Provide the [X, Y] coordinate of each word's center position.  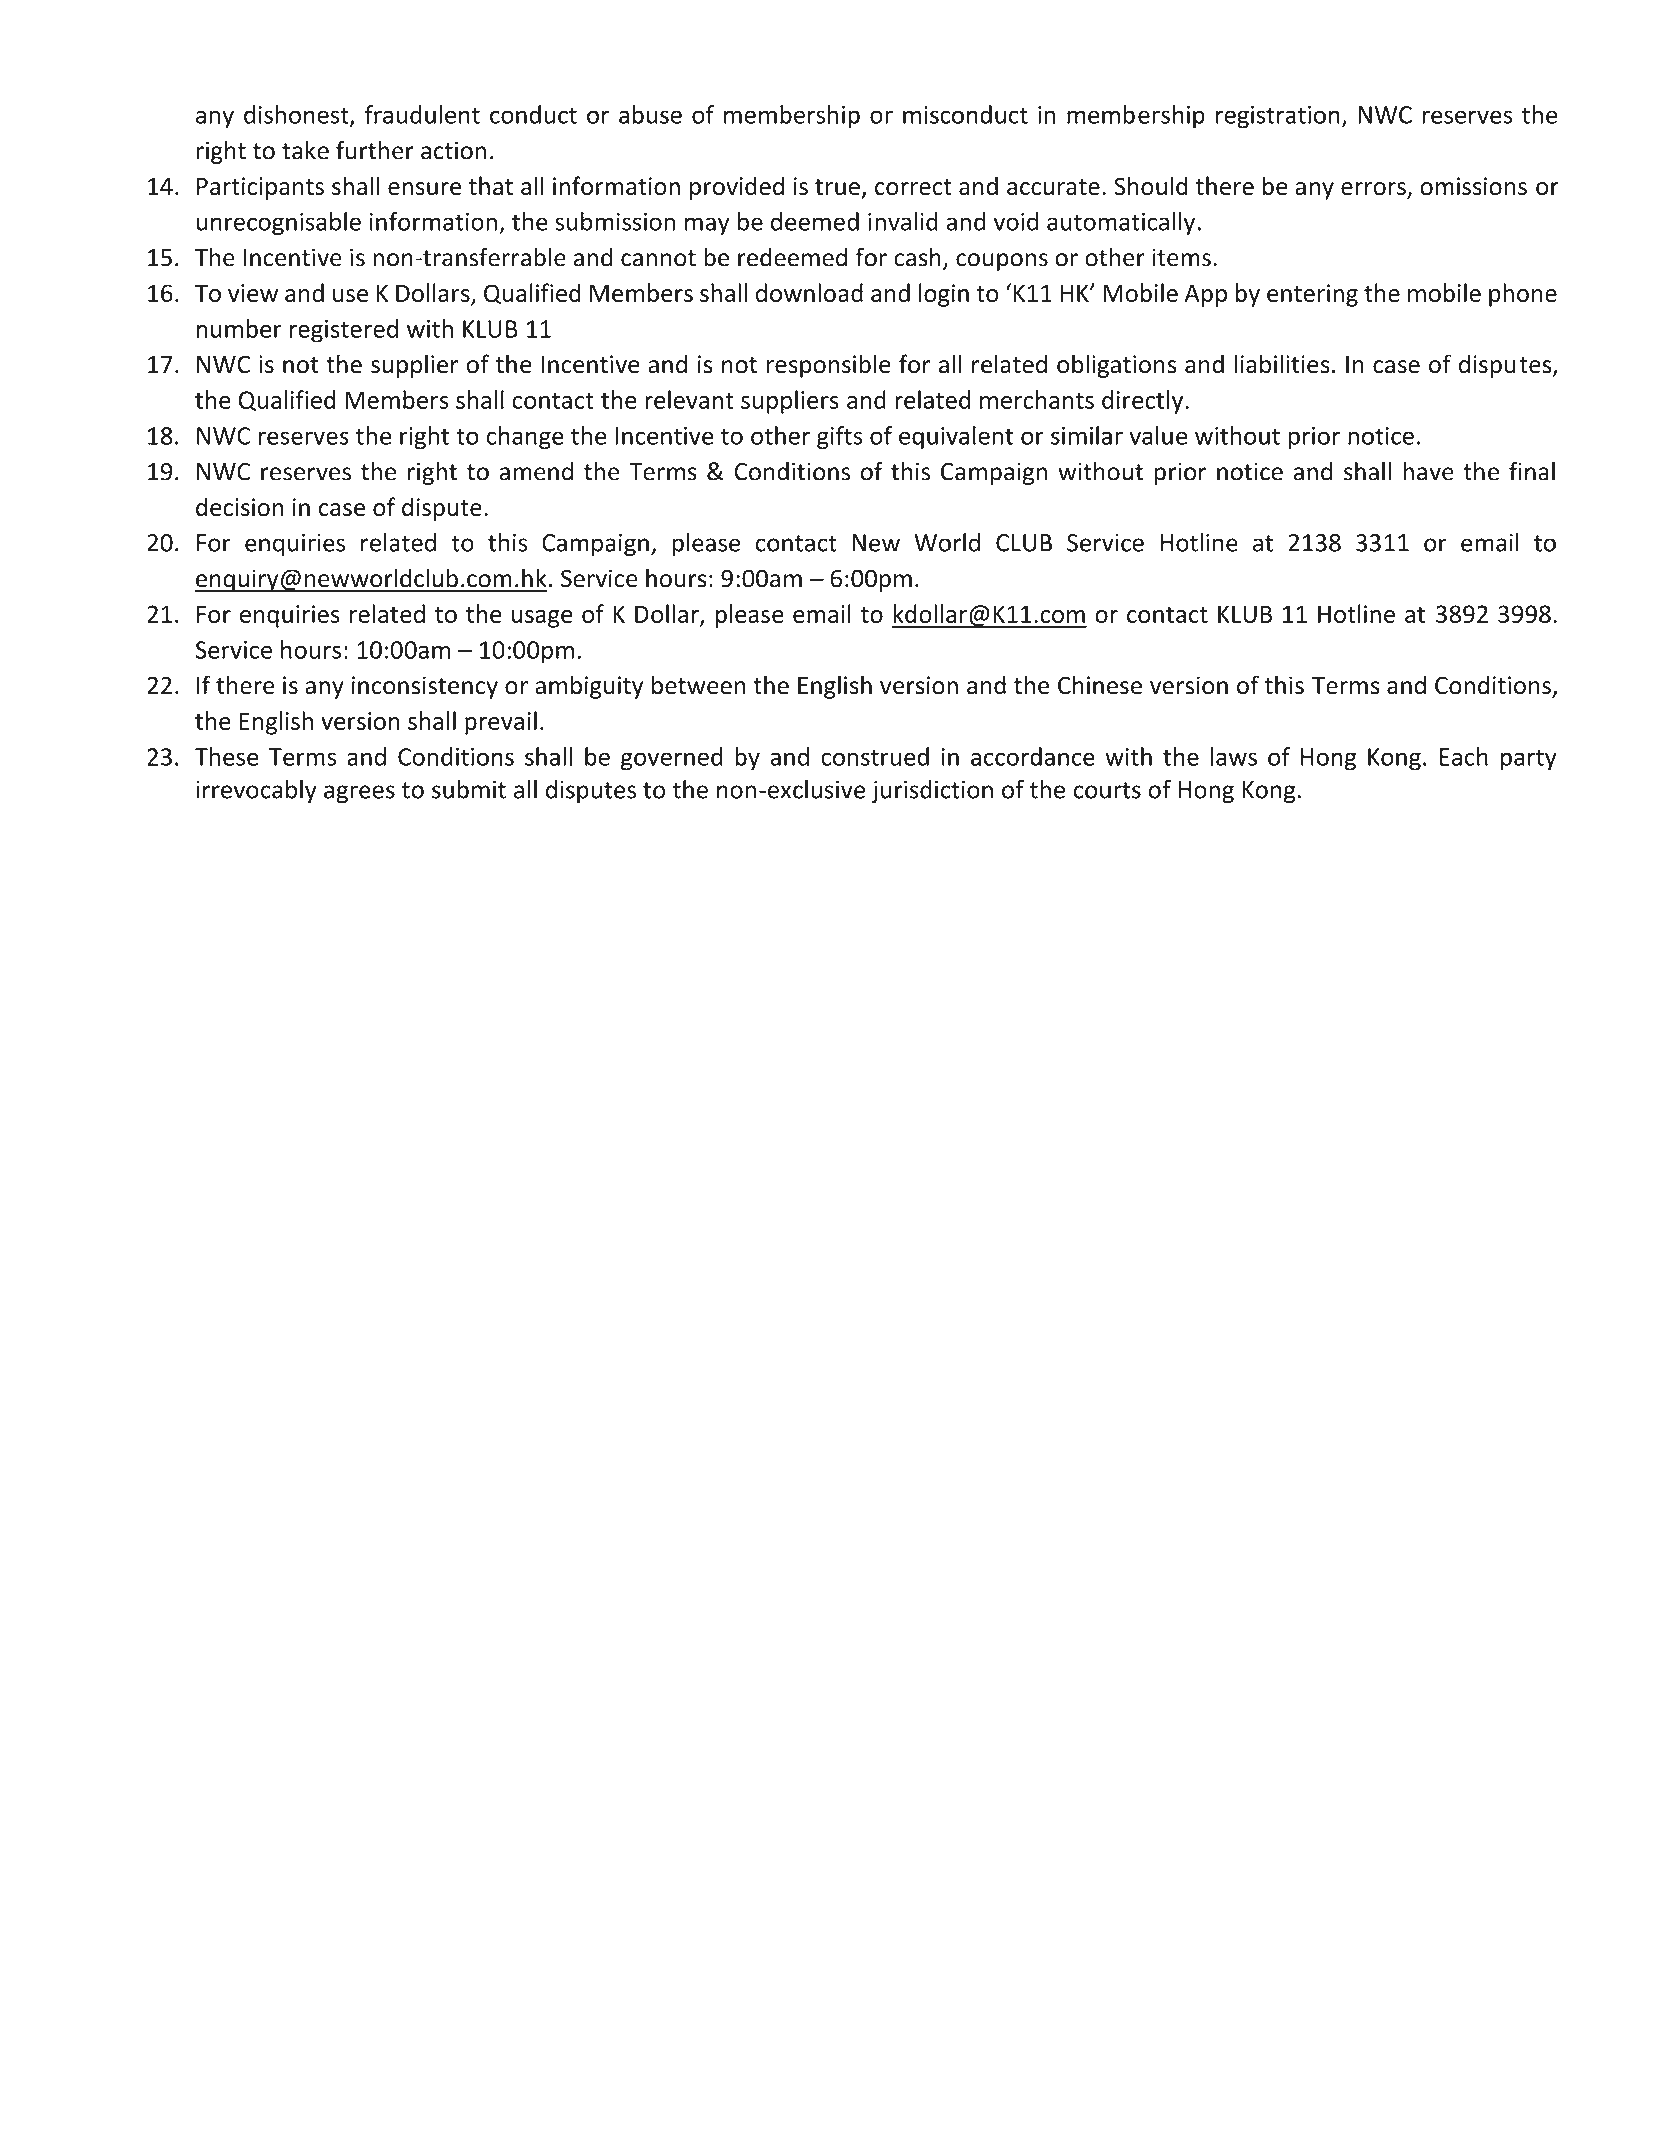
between [698, 685]
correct [913, 187]
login [944, 295]
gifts [840, 438]
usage [542, 619]
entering [1312, 295]
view [253, 293]
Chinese [1100, 685]
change [525, 438]
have [1428, 471]
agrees [359, 794]
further [375, 150]
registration [1278, 117]
